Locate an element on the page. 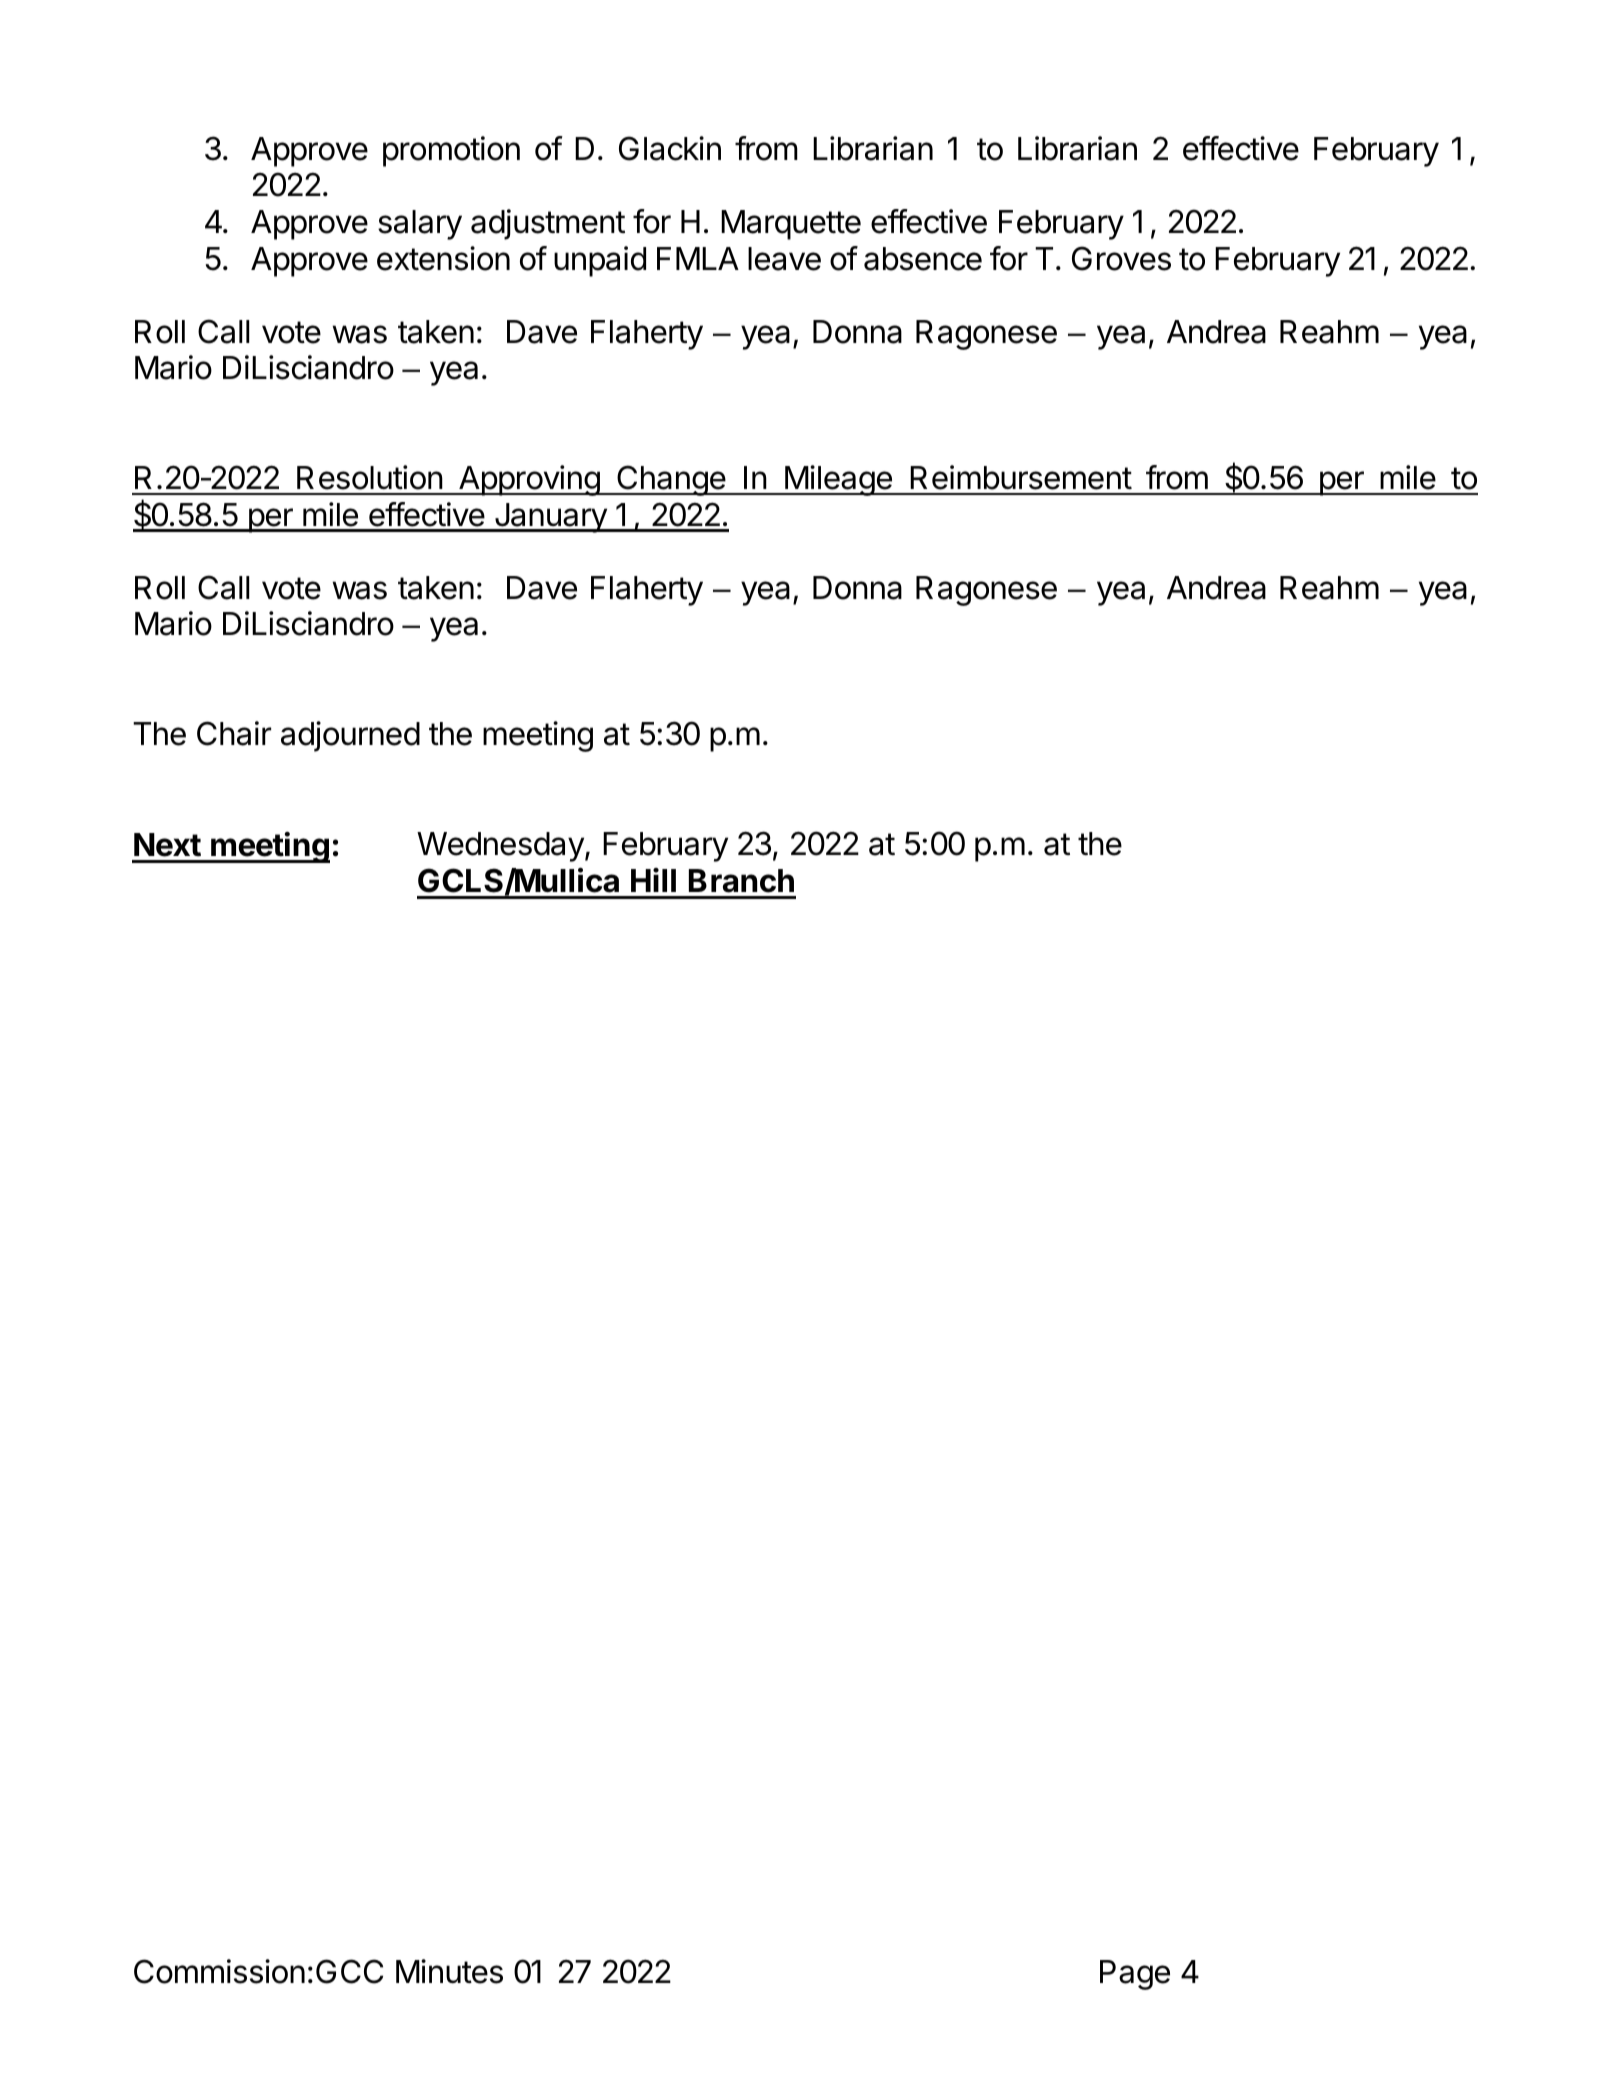  absence is located at coordinates (923, 259).
